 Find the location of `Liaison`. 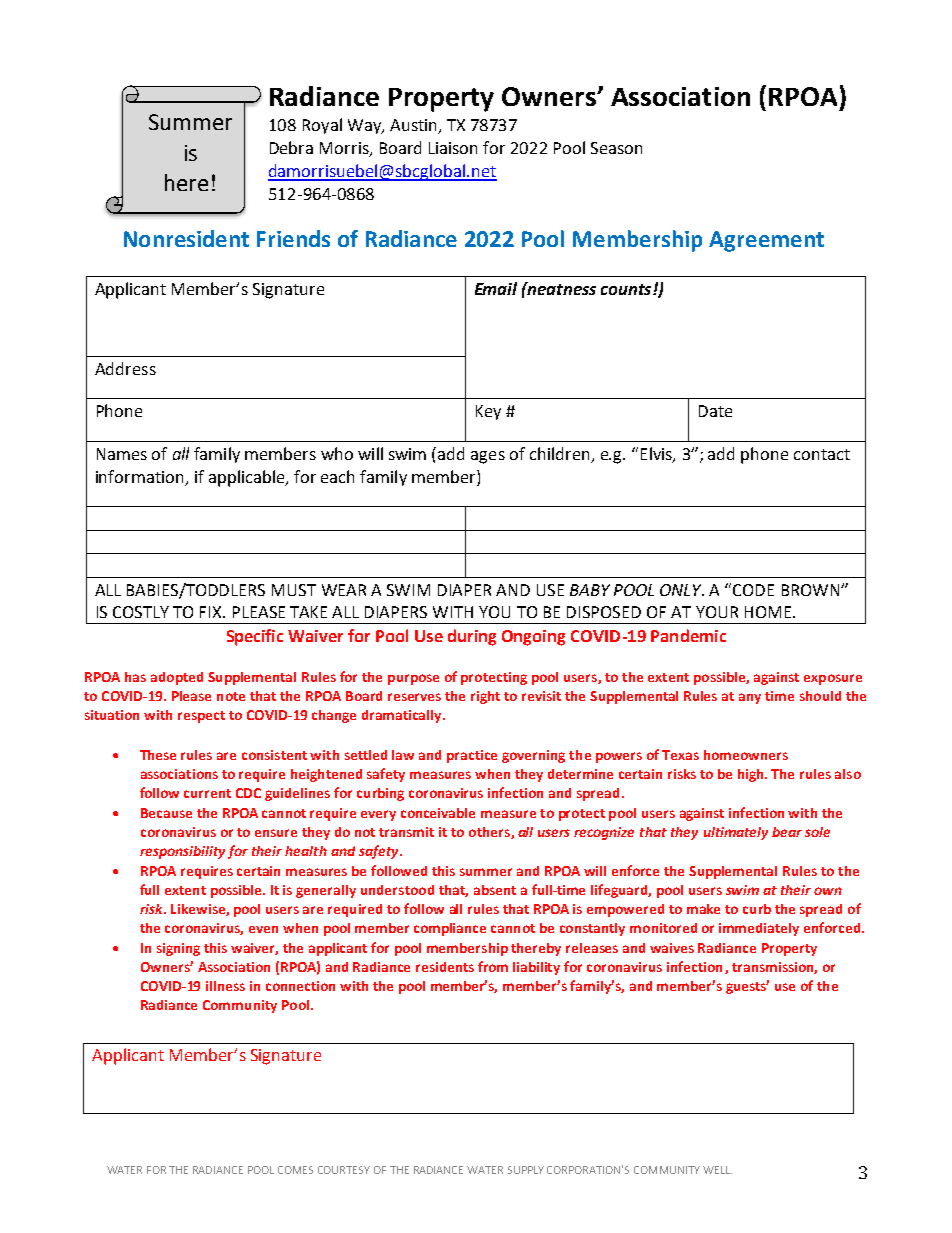

Liaison is located at coordinates (453, 148).
